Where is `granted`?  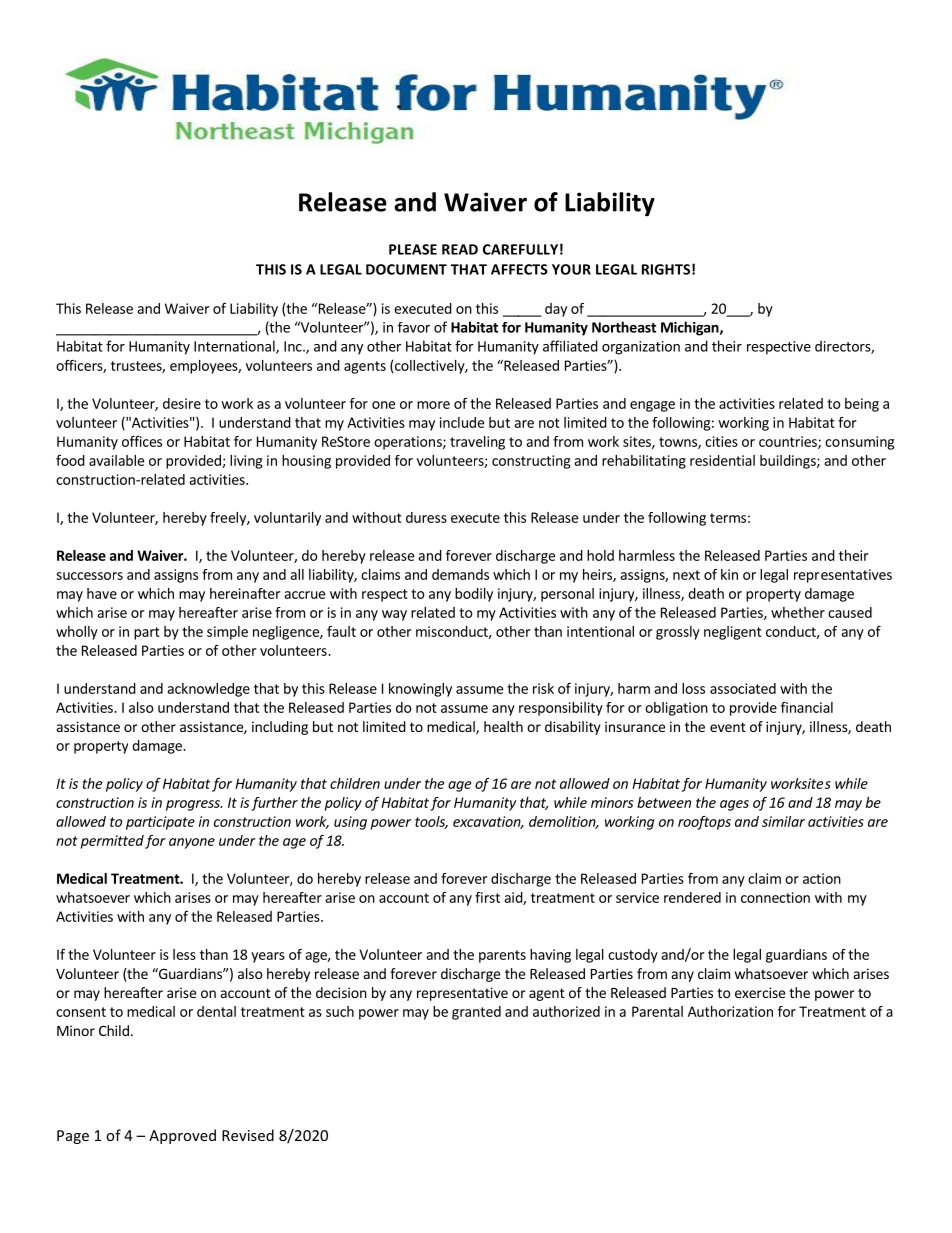 granted is located at coordinates (476, 1013).
